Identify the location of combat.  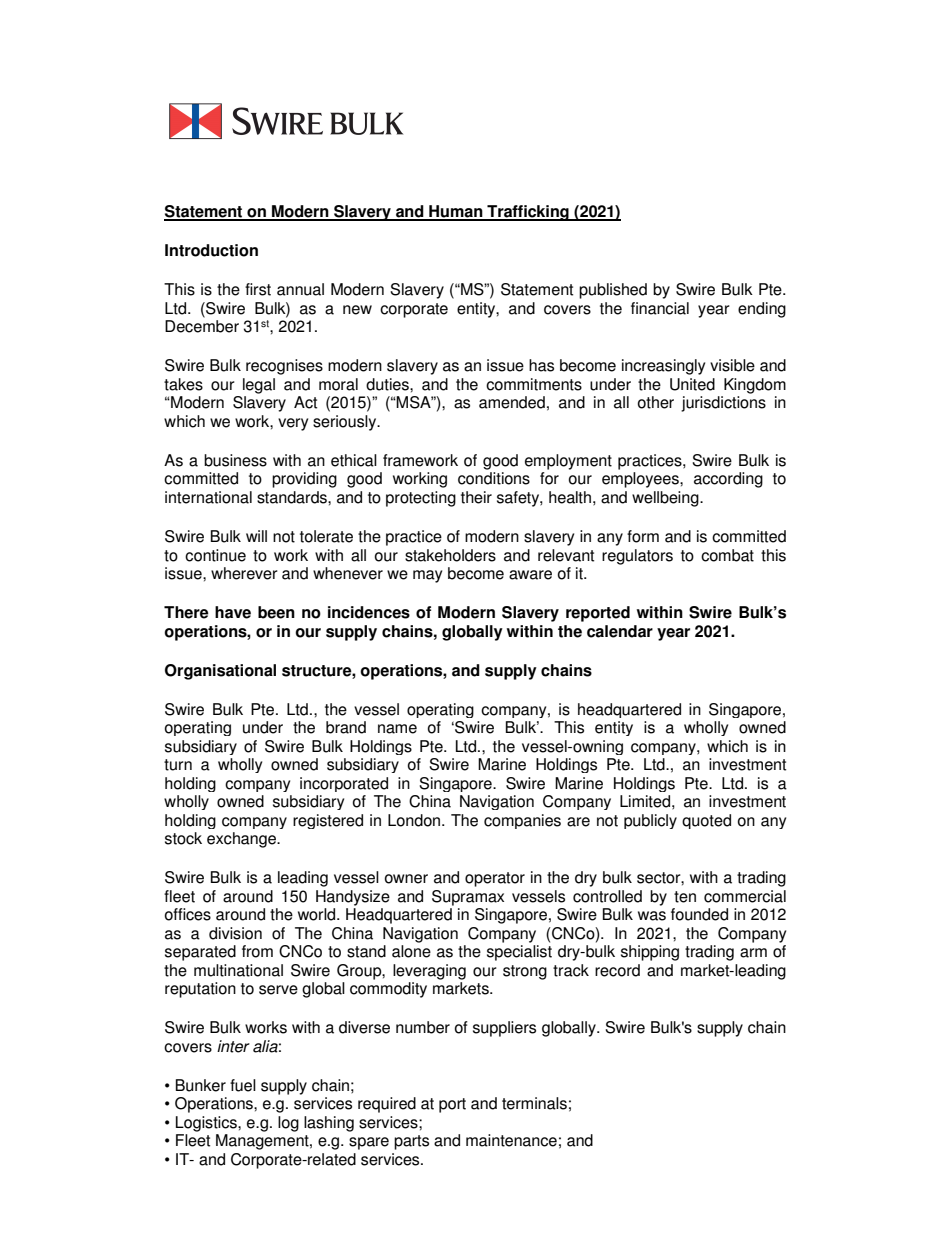
(727, 555).
